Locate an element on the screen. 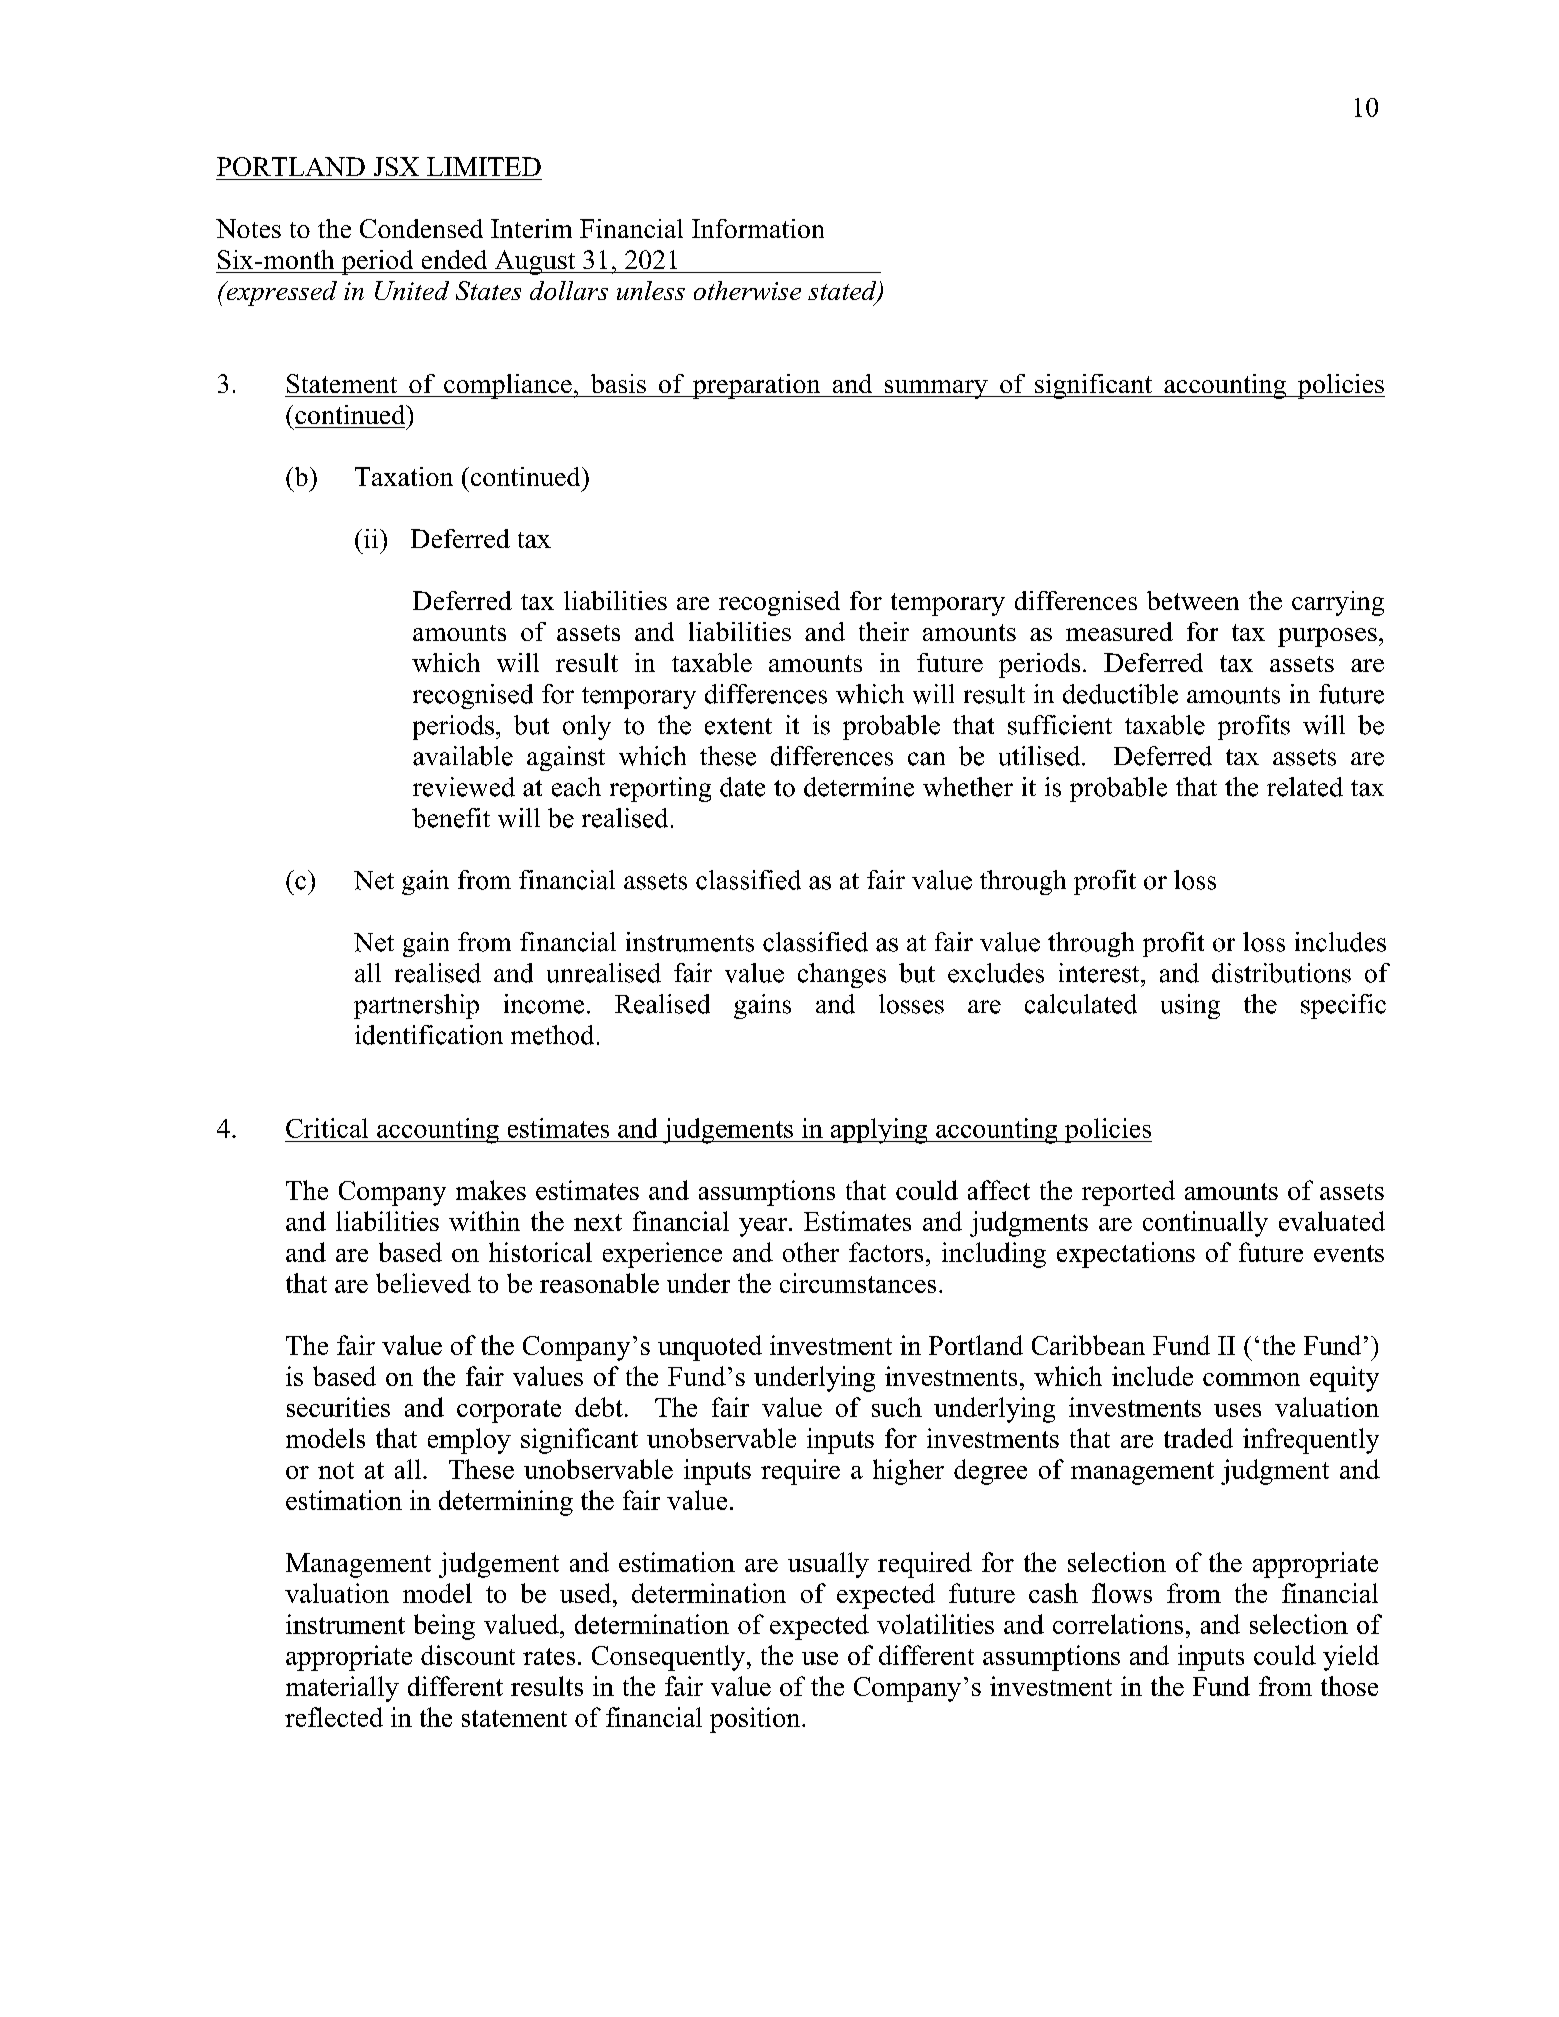 The image size is (1559, 2017). partnership is located at coordinates (416, 1006).
